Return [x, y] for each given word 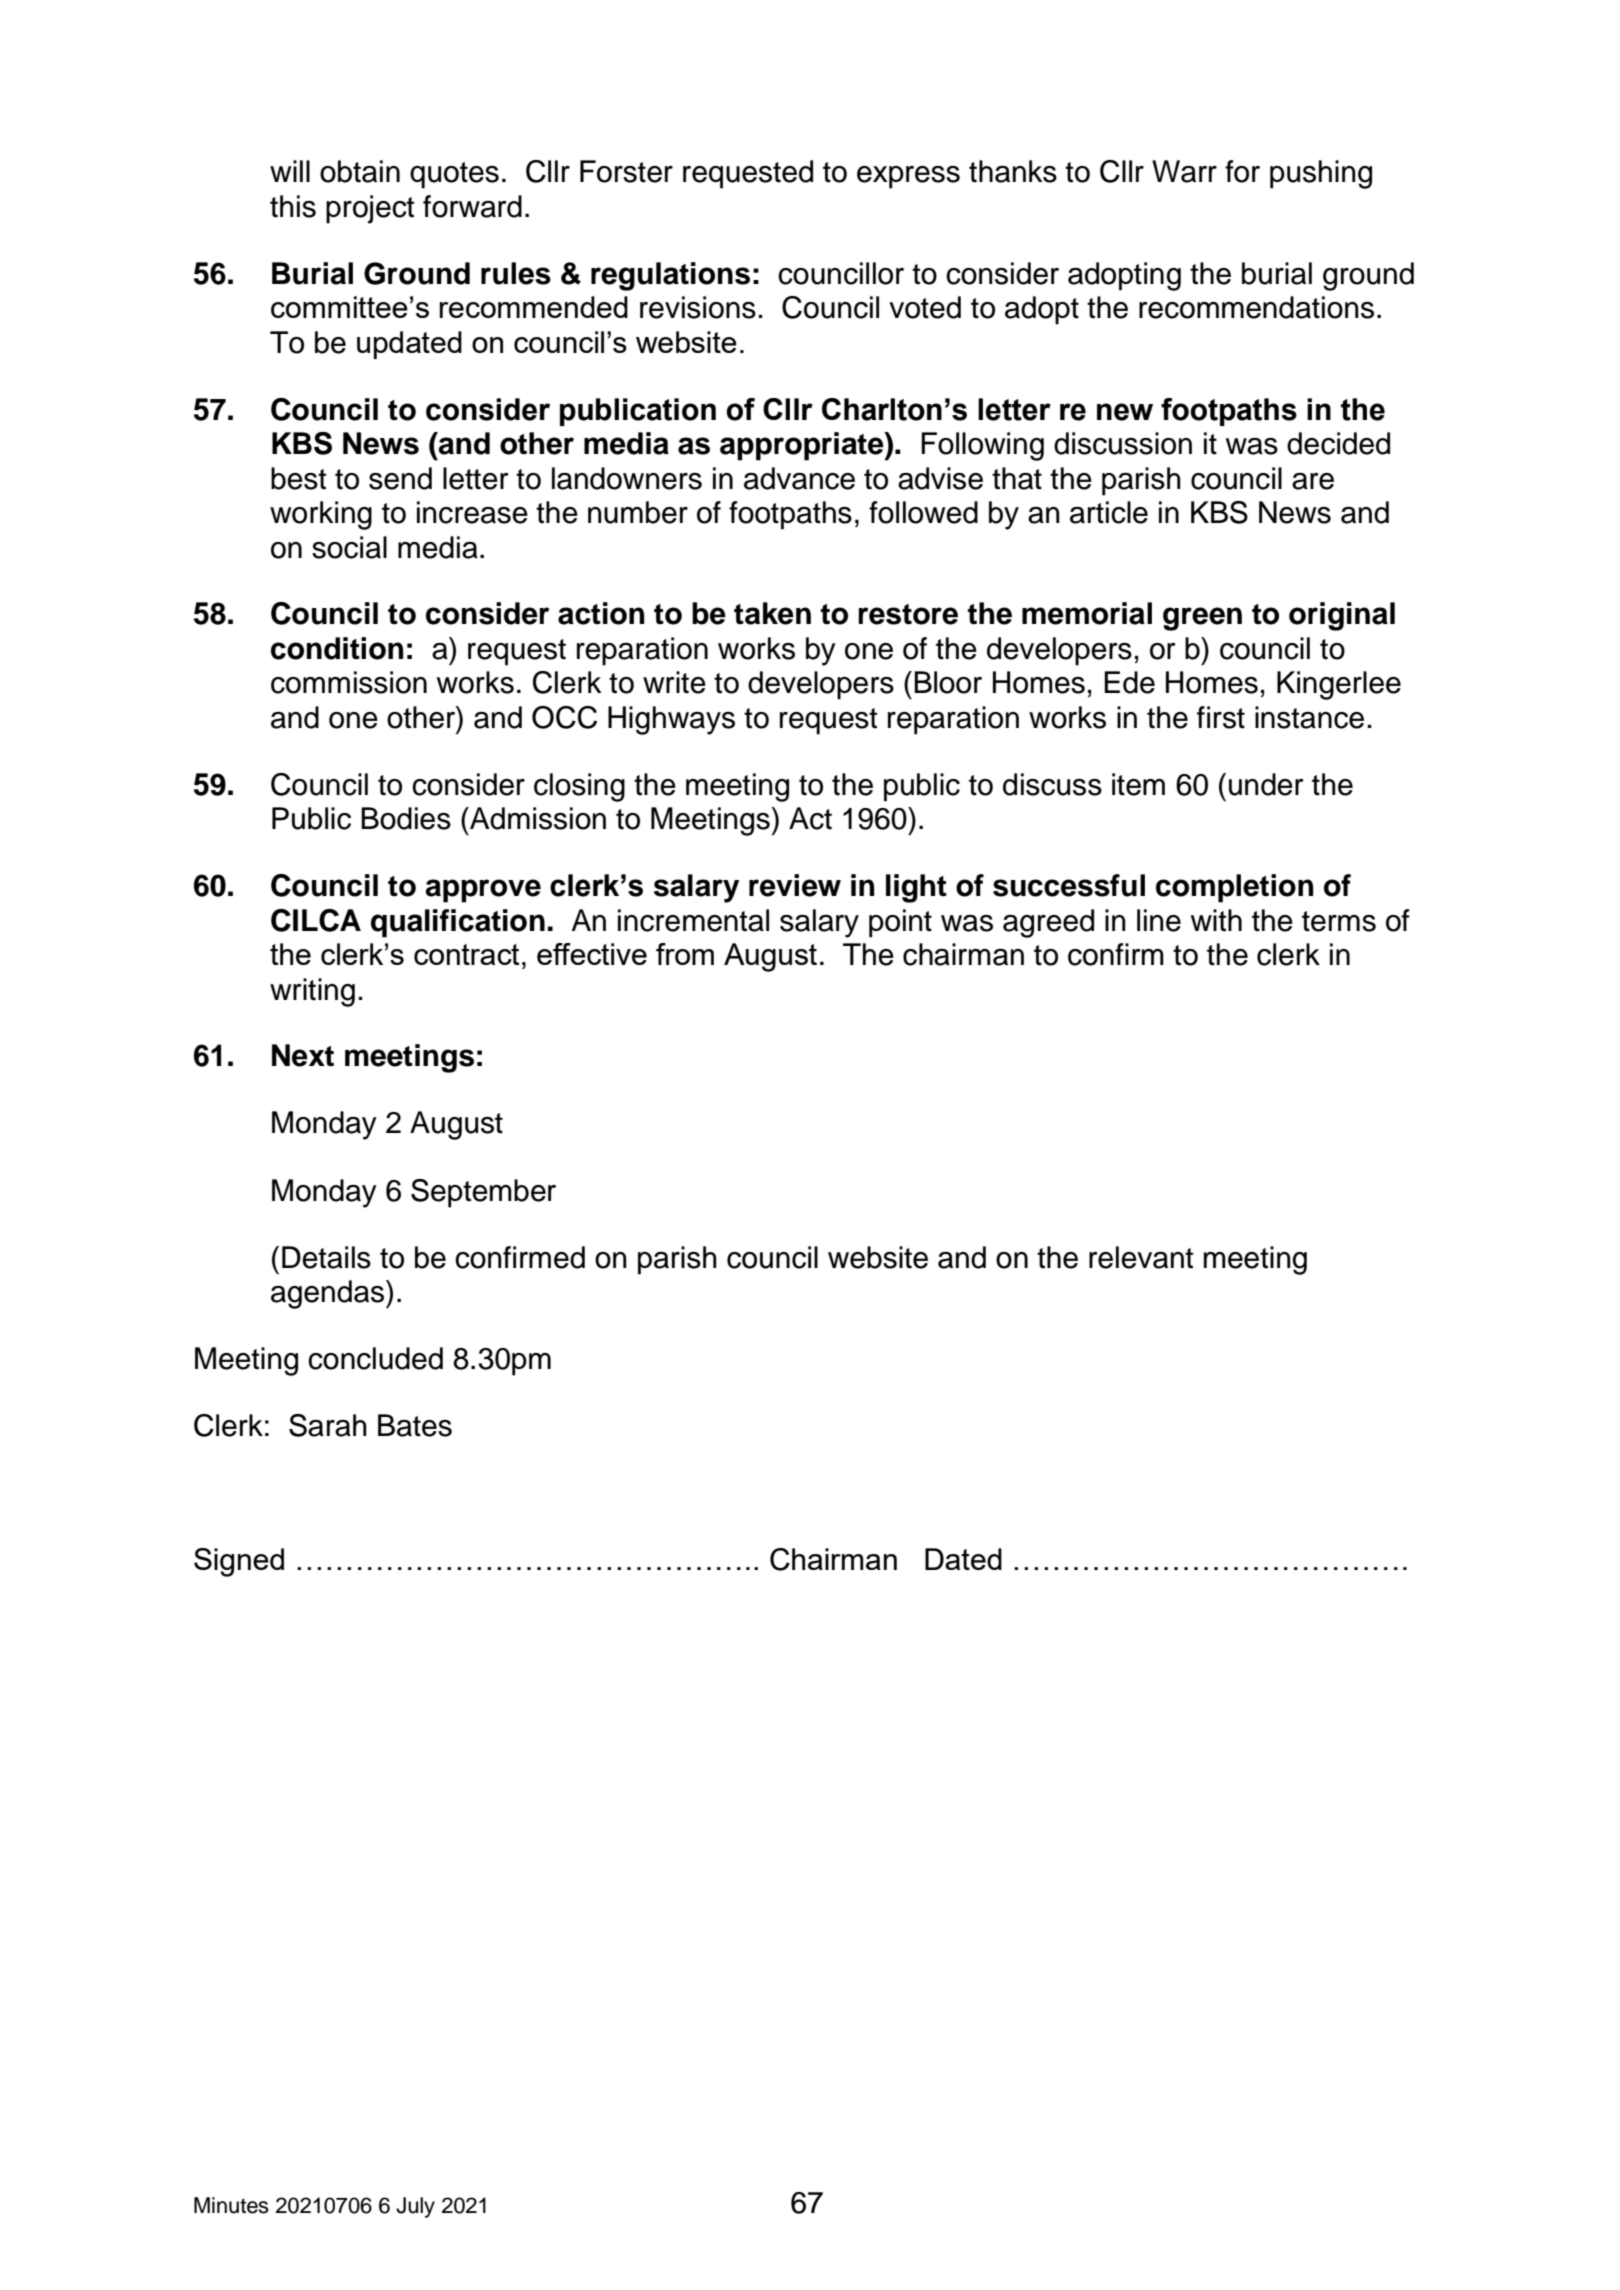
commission [349, 682]
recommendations [1256, 307]
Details [326, 1257]
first [1221, 717]
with [1216, 920]
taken [772, 613]
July [415, 2207]
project [370, 209]
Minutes [231, 2205]
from [685, 954]
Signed [239, 1562]
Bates [415, 1425]
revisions [698, 307]
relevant [1141, 1257]
